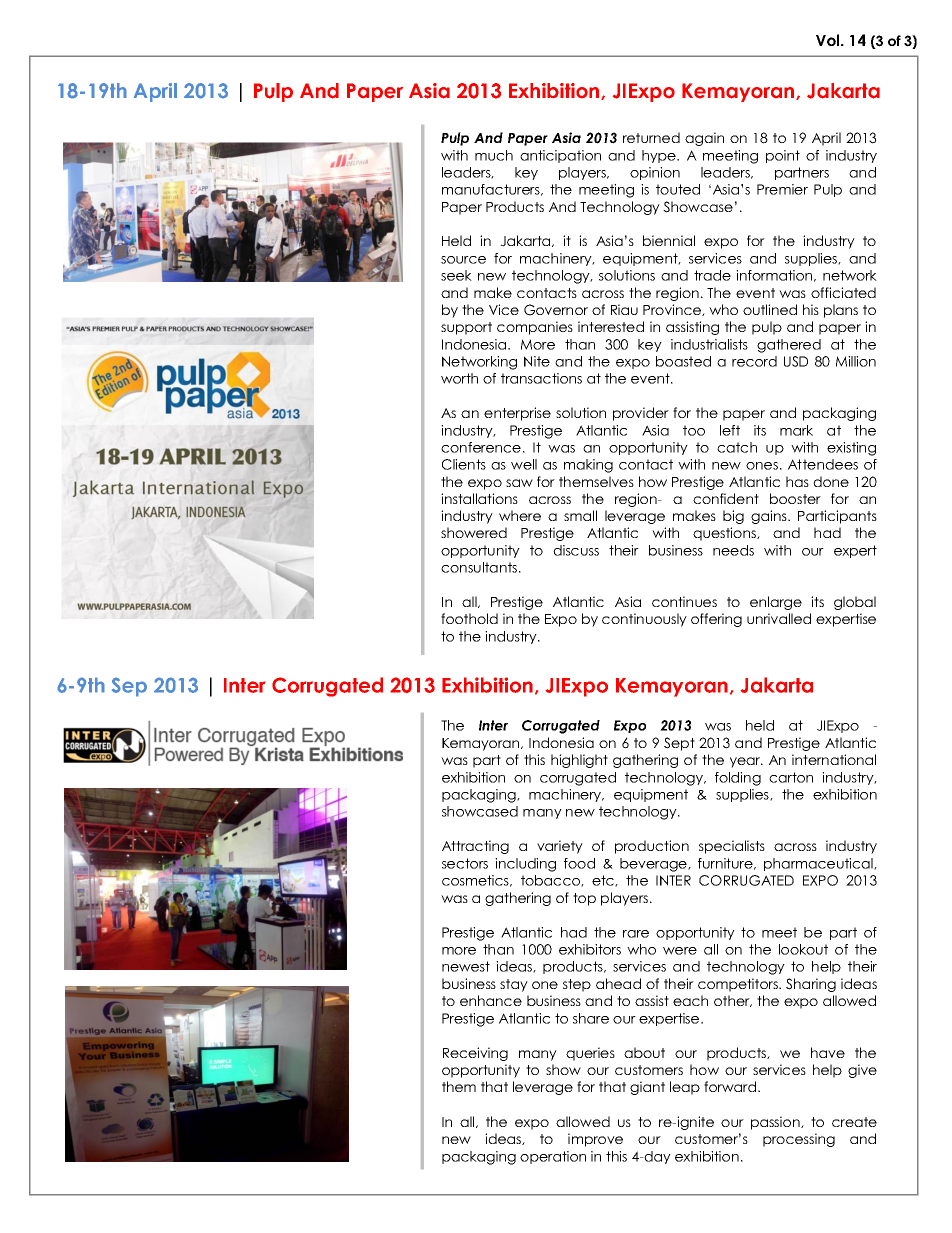 The width and height of the image is (952, 1233). What do you see at coordinates (829, 40) in the image?
I see `Vol` at bounding box center [829, 40].
